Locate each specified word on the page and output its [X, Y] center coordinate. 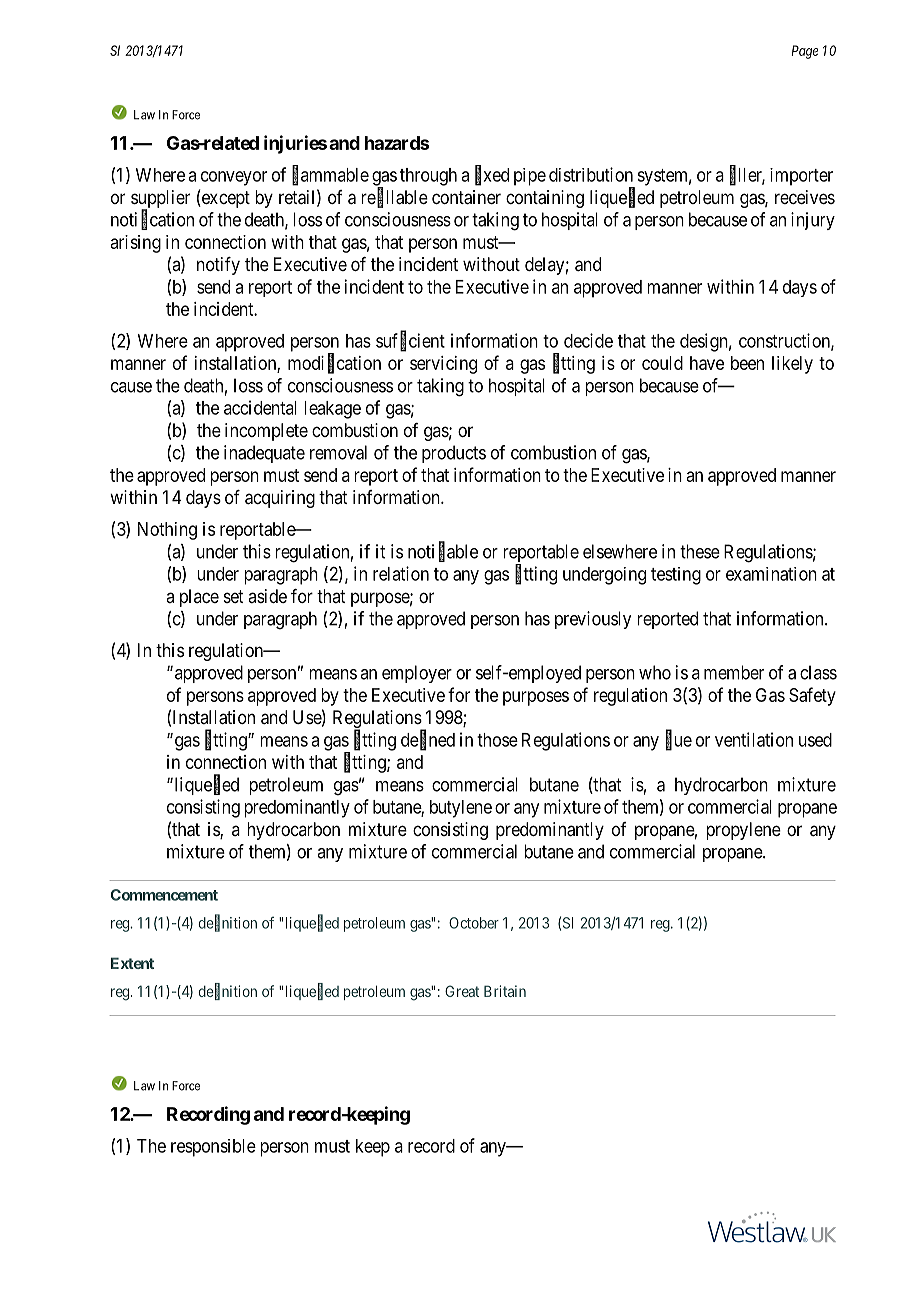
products [454, 454]
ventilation [754, 739]
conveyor [234, 178]
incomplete [266, 432]
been [747, 363]
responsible [213, 1148]
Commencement [164, 895]
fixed [492, 175]
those [497, 740]
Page [805, 52]
